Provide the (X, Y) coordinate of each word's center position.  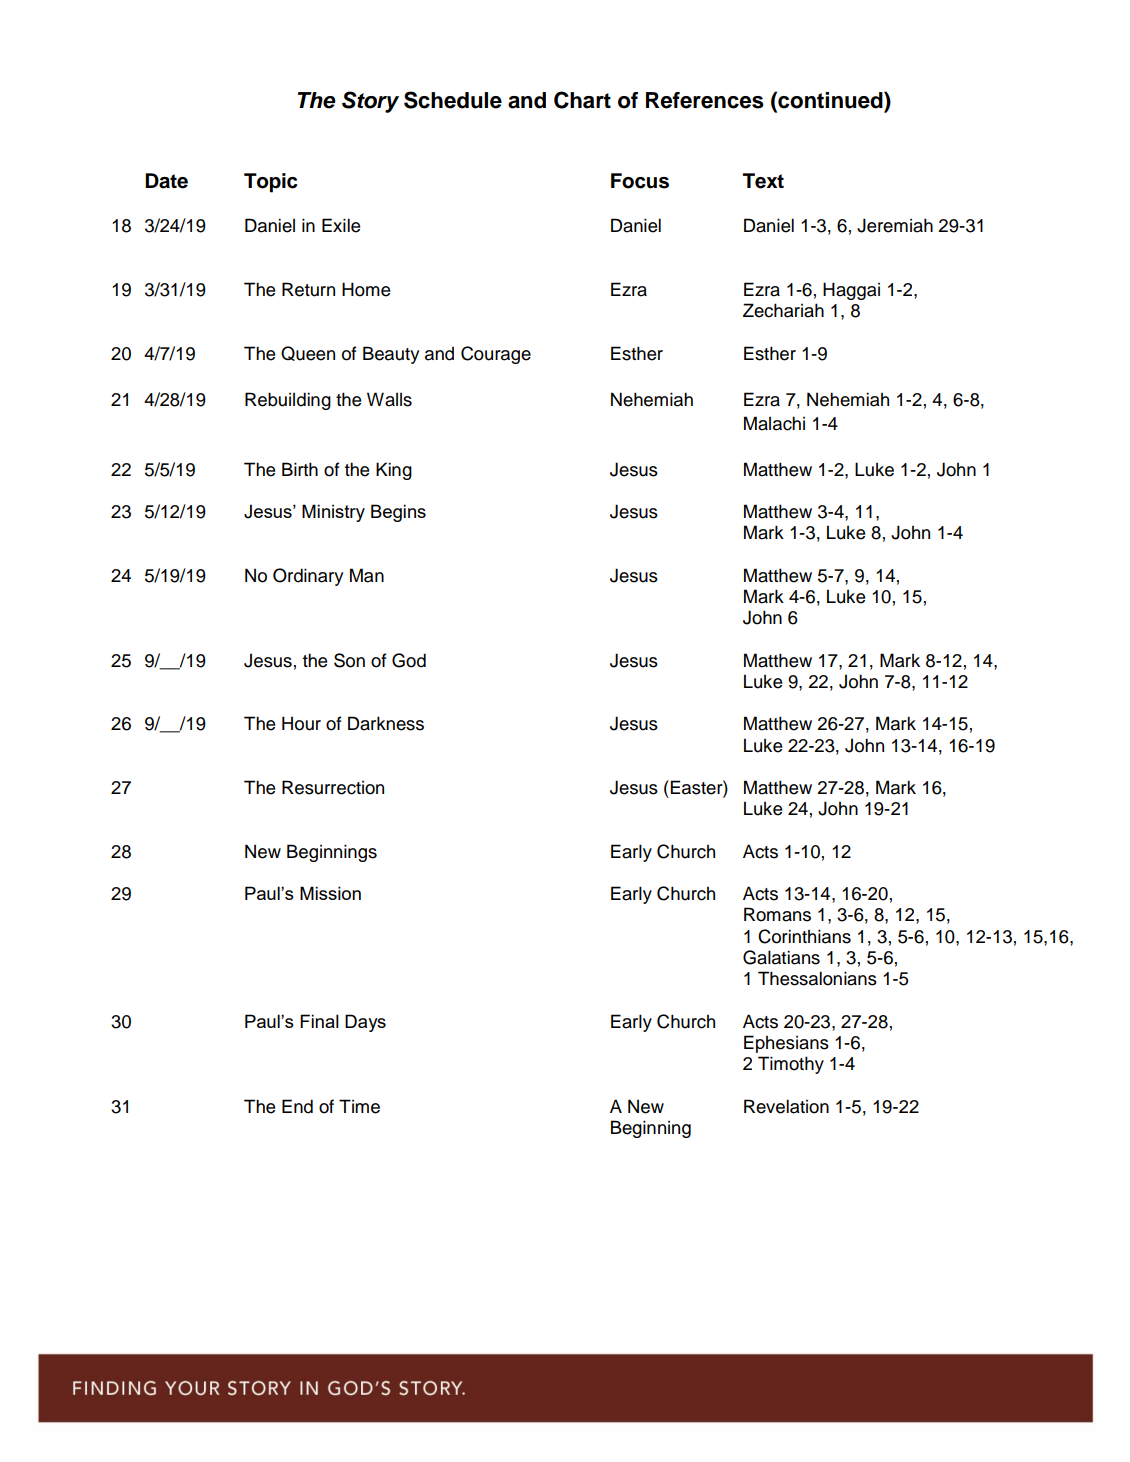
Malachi (774, 423)
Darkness (386, 723)
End (297, 1106)
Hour (301, 723)
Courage (496, 355)
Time (359, 1106)
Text (763, 181)
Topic (271, 183)
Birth (300, 469)
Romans (777, 914)
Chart (582, 100)
